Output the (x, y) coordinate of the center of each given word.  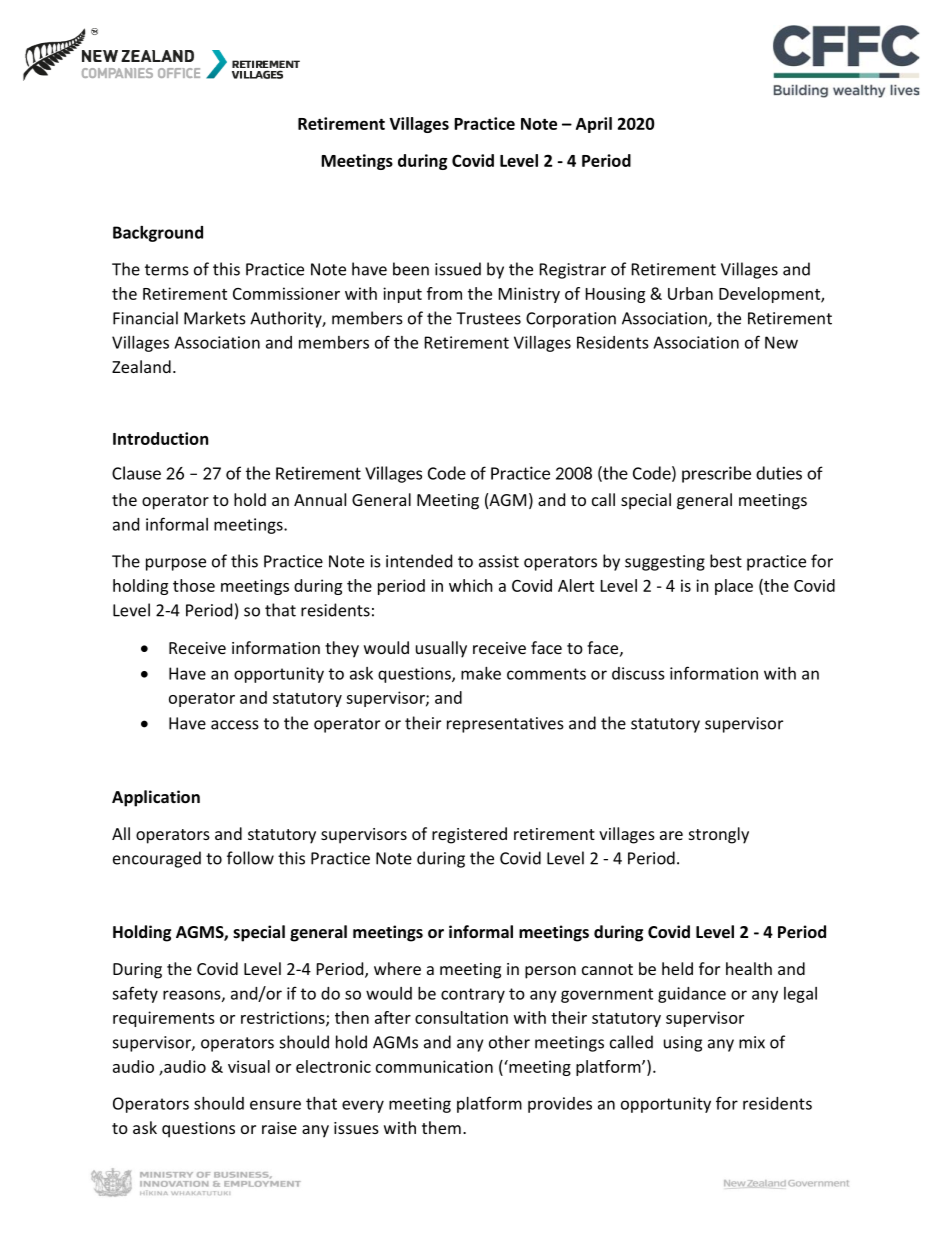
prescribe (716, 474)
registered (469, 835)
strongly (719, 835)
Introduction (160, 438)
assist (499, 561)
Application (156, 798)
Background (158, 234)
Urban (690, 293)
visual (249, 1066)
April (594, 125)
